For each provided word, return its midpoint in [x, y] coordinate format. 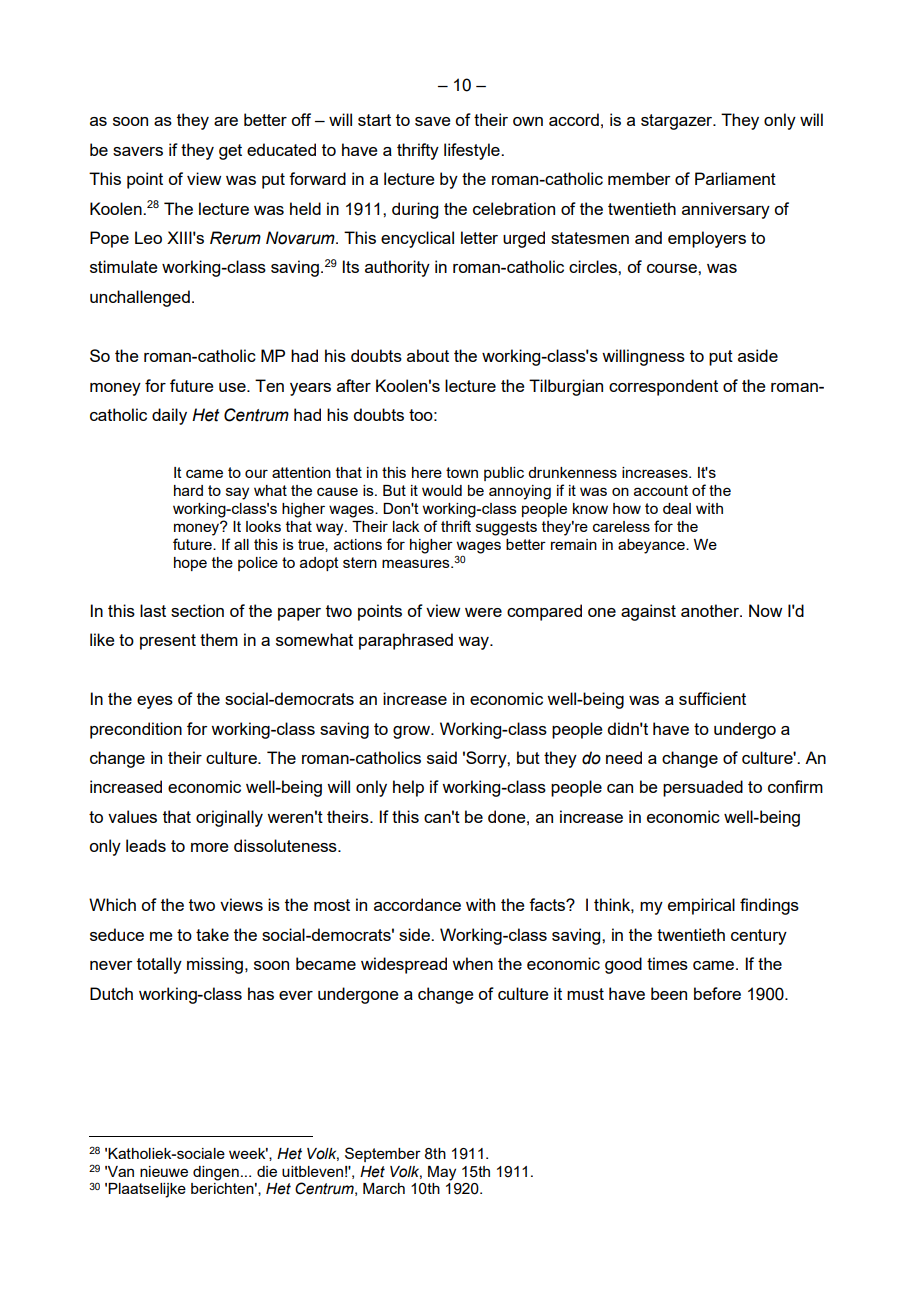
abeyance [652, 546]
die [267, 1171]
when [472, 963]
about [428, 355]
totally [159, 965]
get [230, 152]
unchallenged [140, 298]
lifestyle [473, 151]
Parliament [735, 178]
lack [406, 526]
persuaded [703, 788]
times [667, 963]
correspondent [663, 387]
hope [190, 564]
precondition [136, 730]
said [442, 757]
